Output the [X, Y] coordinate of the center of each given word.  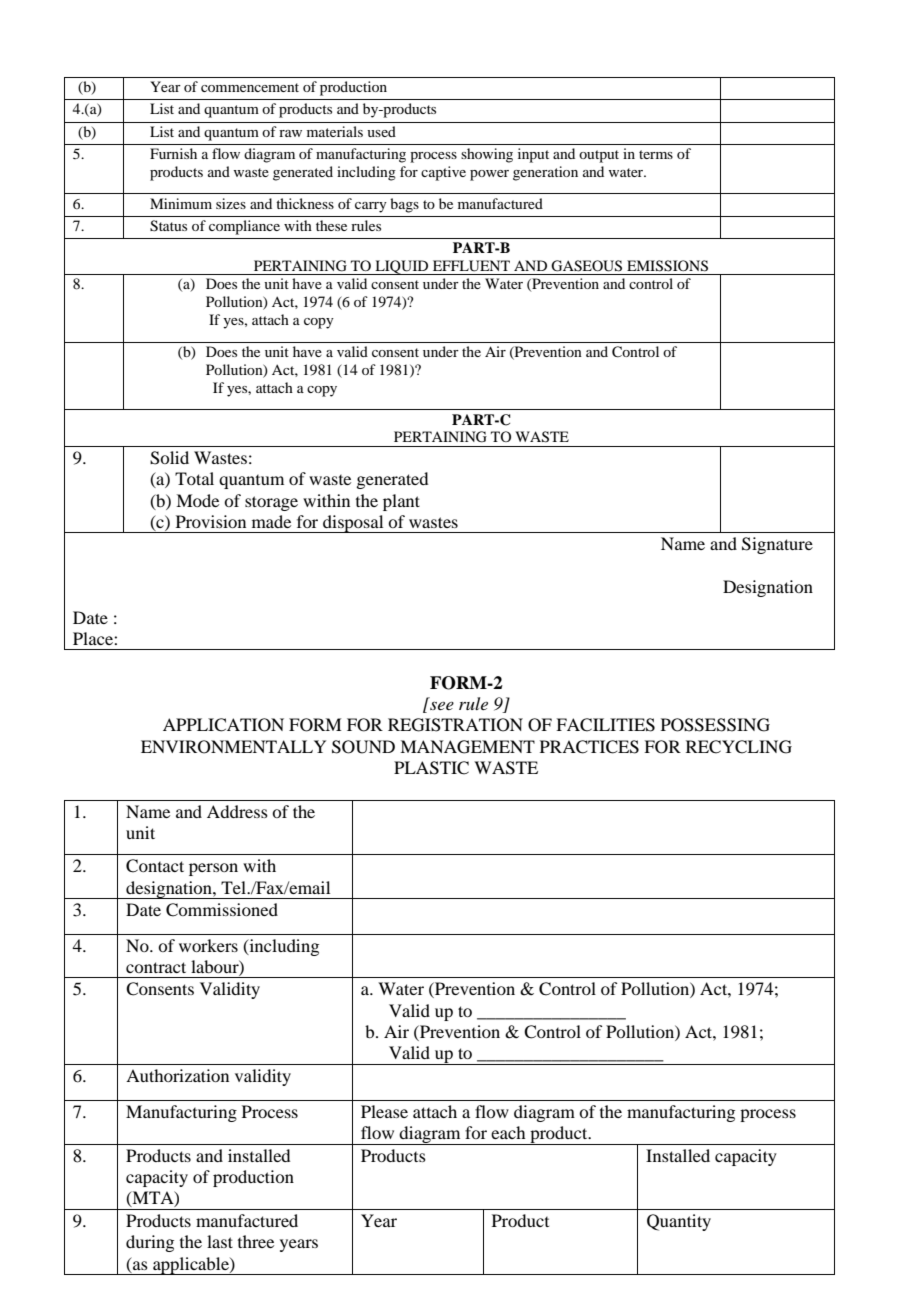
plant [401, 502]
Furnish [173, 153]
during [150, 1243]
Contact [155, 866]
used [381, 131]
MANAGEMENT [467, 747]
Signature [777, 545]
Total [194, 478]
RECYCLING [739, 747]
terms [656, 154]
